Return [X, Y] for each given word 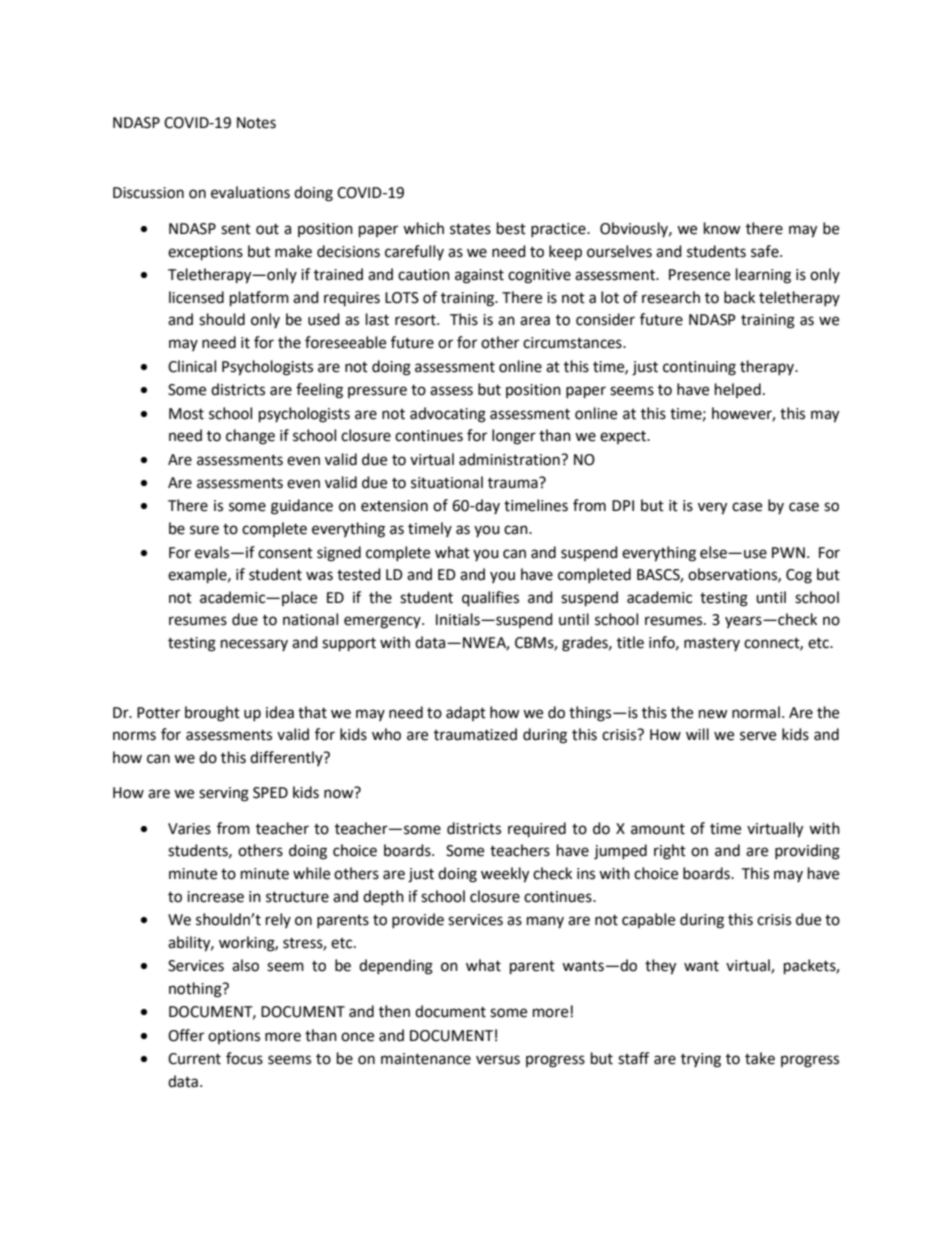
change [250, 437]
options [234, 1037]
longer [514, 437]
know [722, 228]
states [470, 229]
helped [738, 390]
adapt [466, 713]
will [697, 734]
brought [212, 714]
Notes [256, 123]
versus [498, 1060]
